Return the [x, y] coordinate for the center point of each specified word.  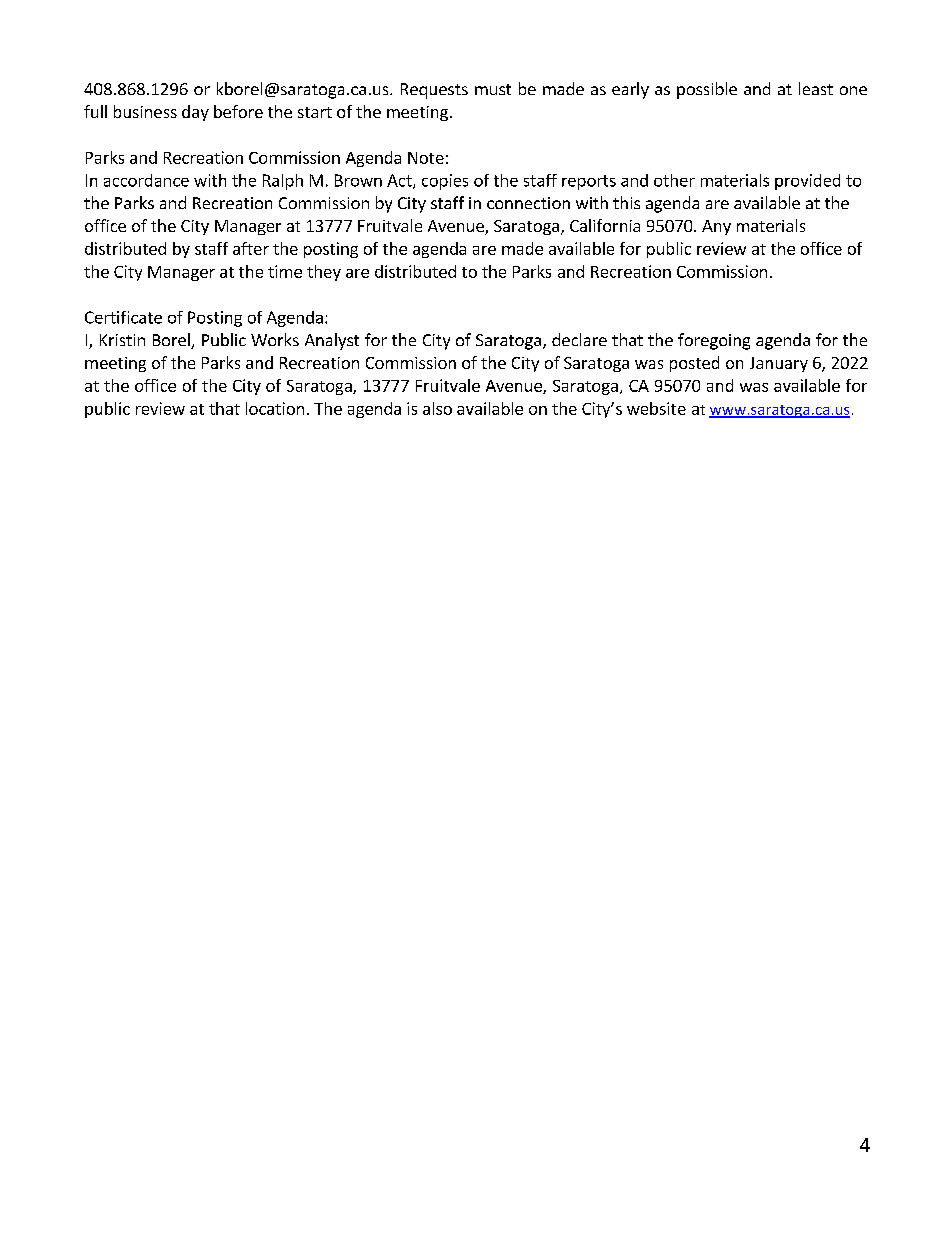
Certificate [123, 317]
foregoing [714, 341]
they [324, 273]
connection [528, 203]
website [656, 408]
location [275, 408]
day [195, 113]
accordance [146, 180]
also [437, 408]
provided [807, 182]
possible [707, 90]
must [493, 89]
